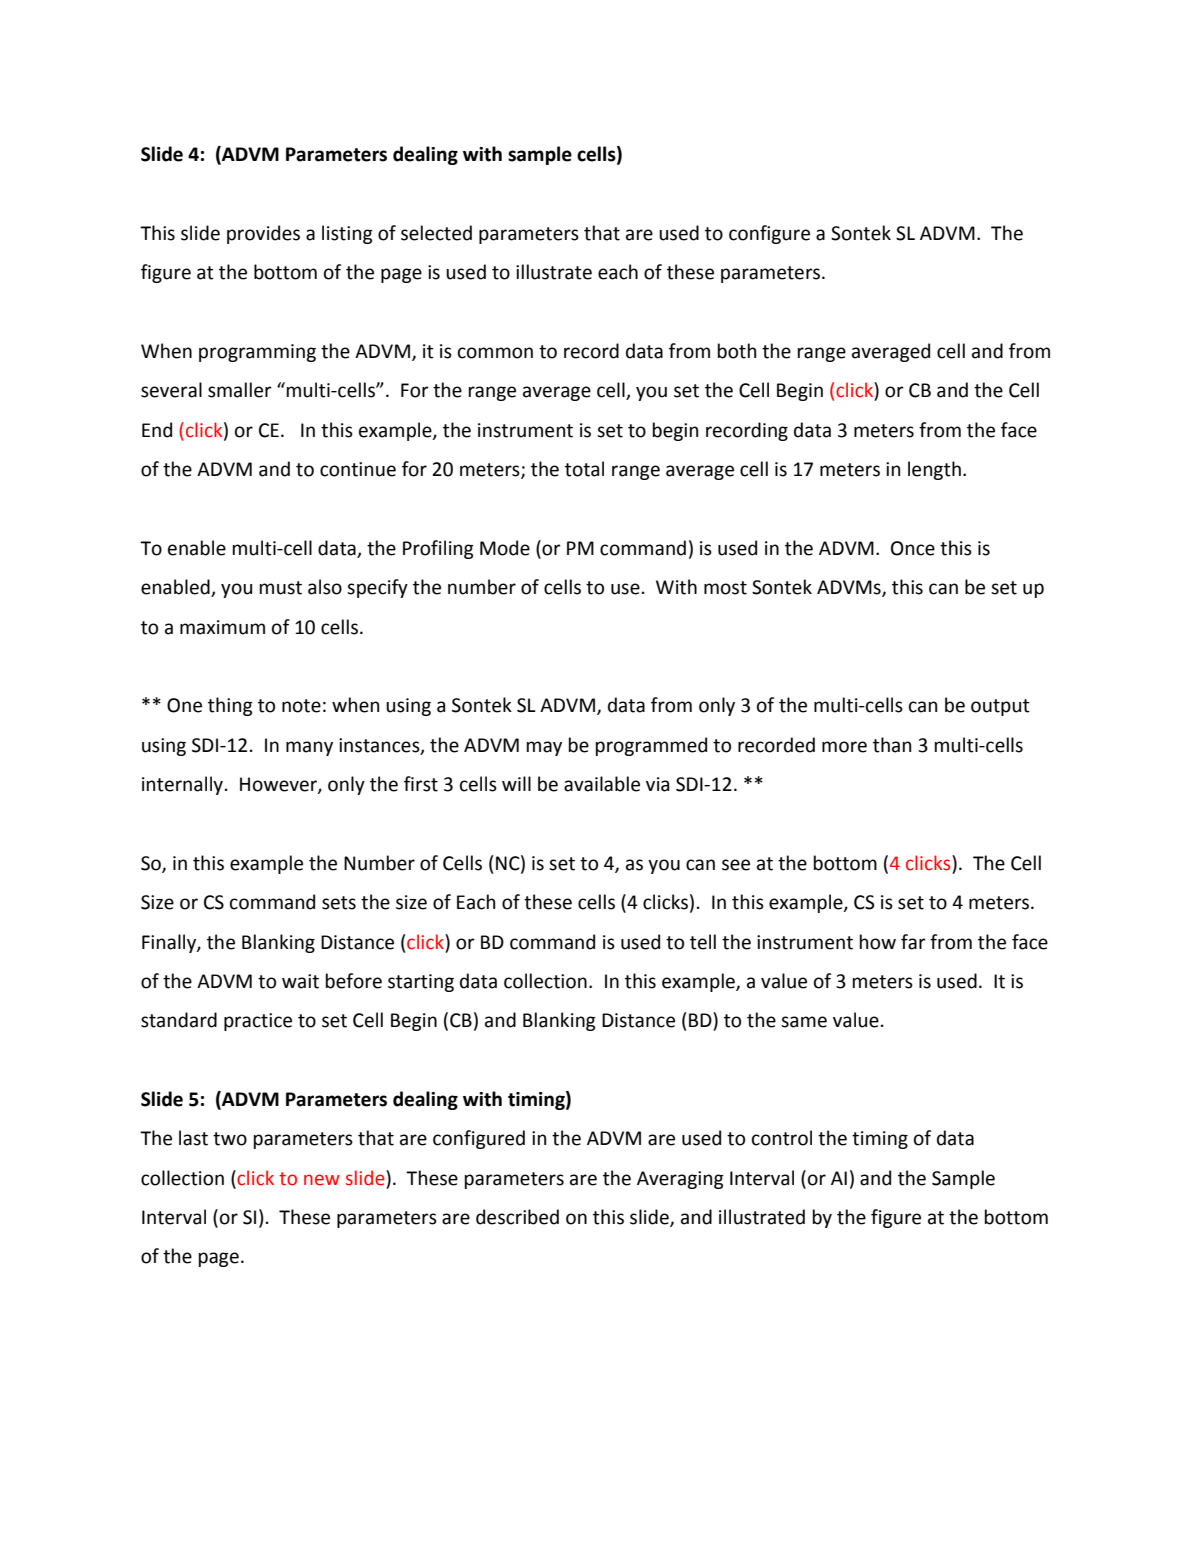  What do you see at coordinates (782, 1138) in the screenshot?
I see `control` at bounding box center [782, 1138].
